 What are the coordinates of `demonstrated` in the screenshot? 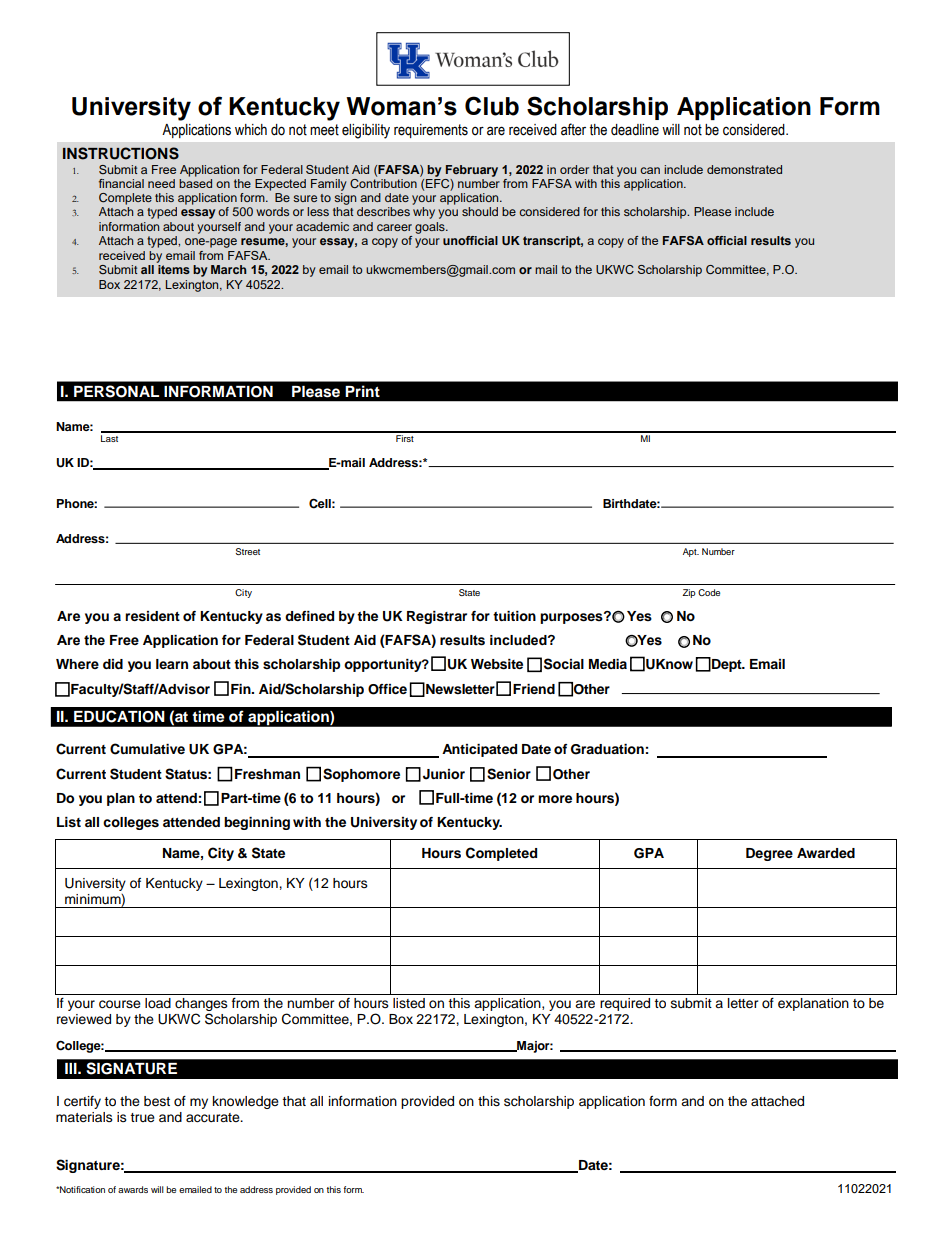 It's located at (744, 169).
